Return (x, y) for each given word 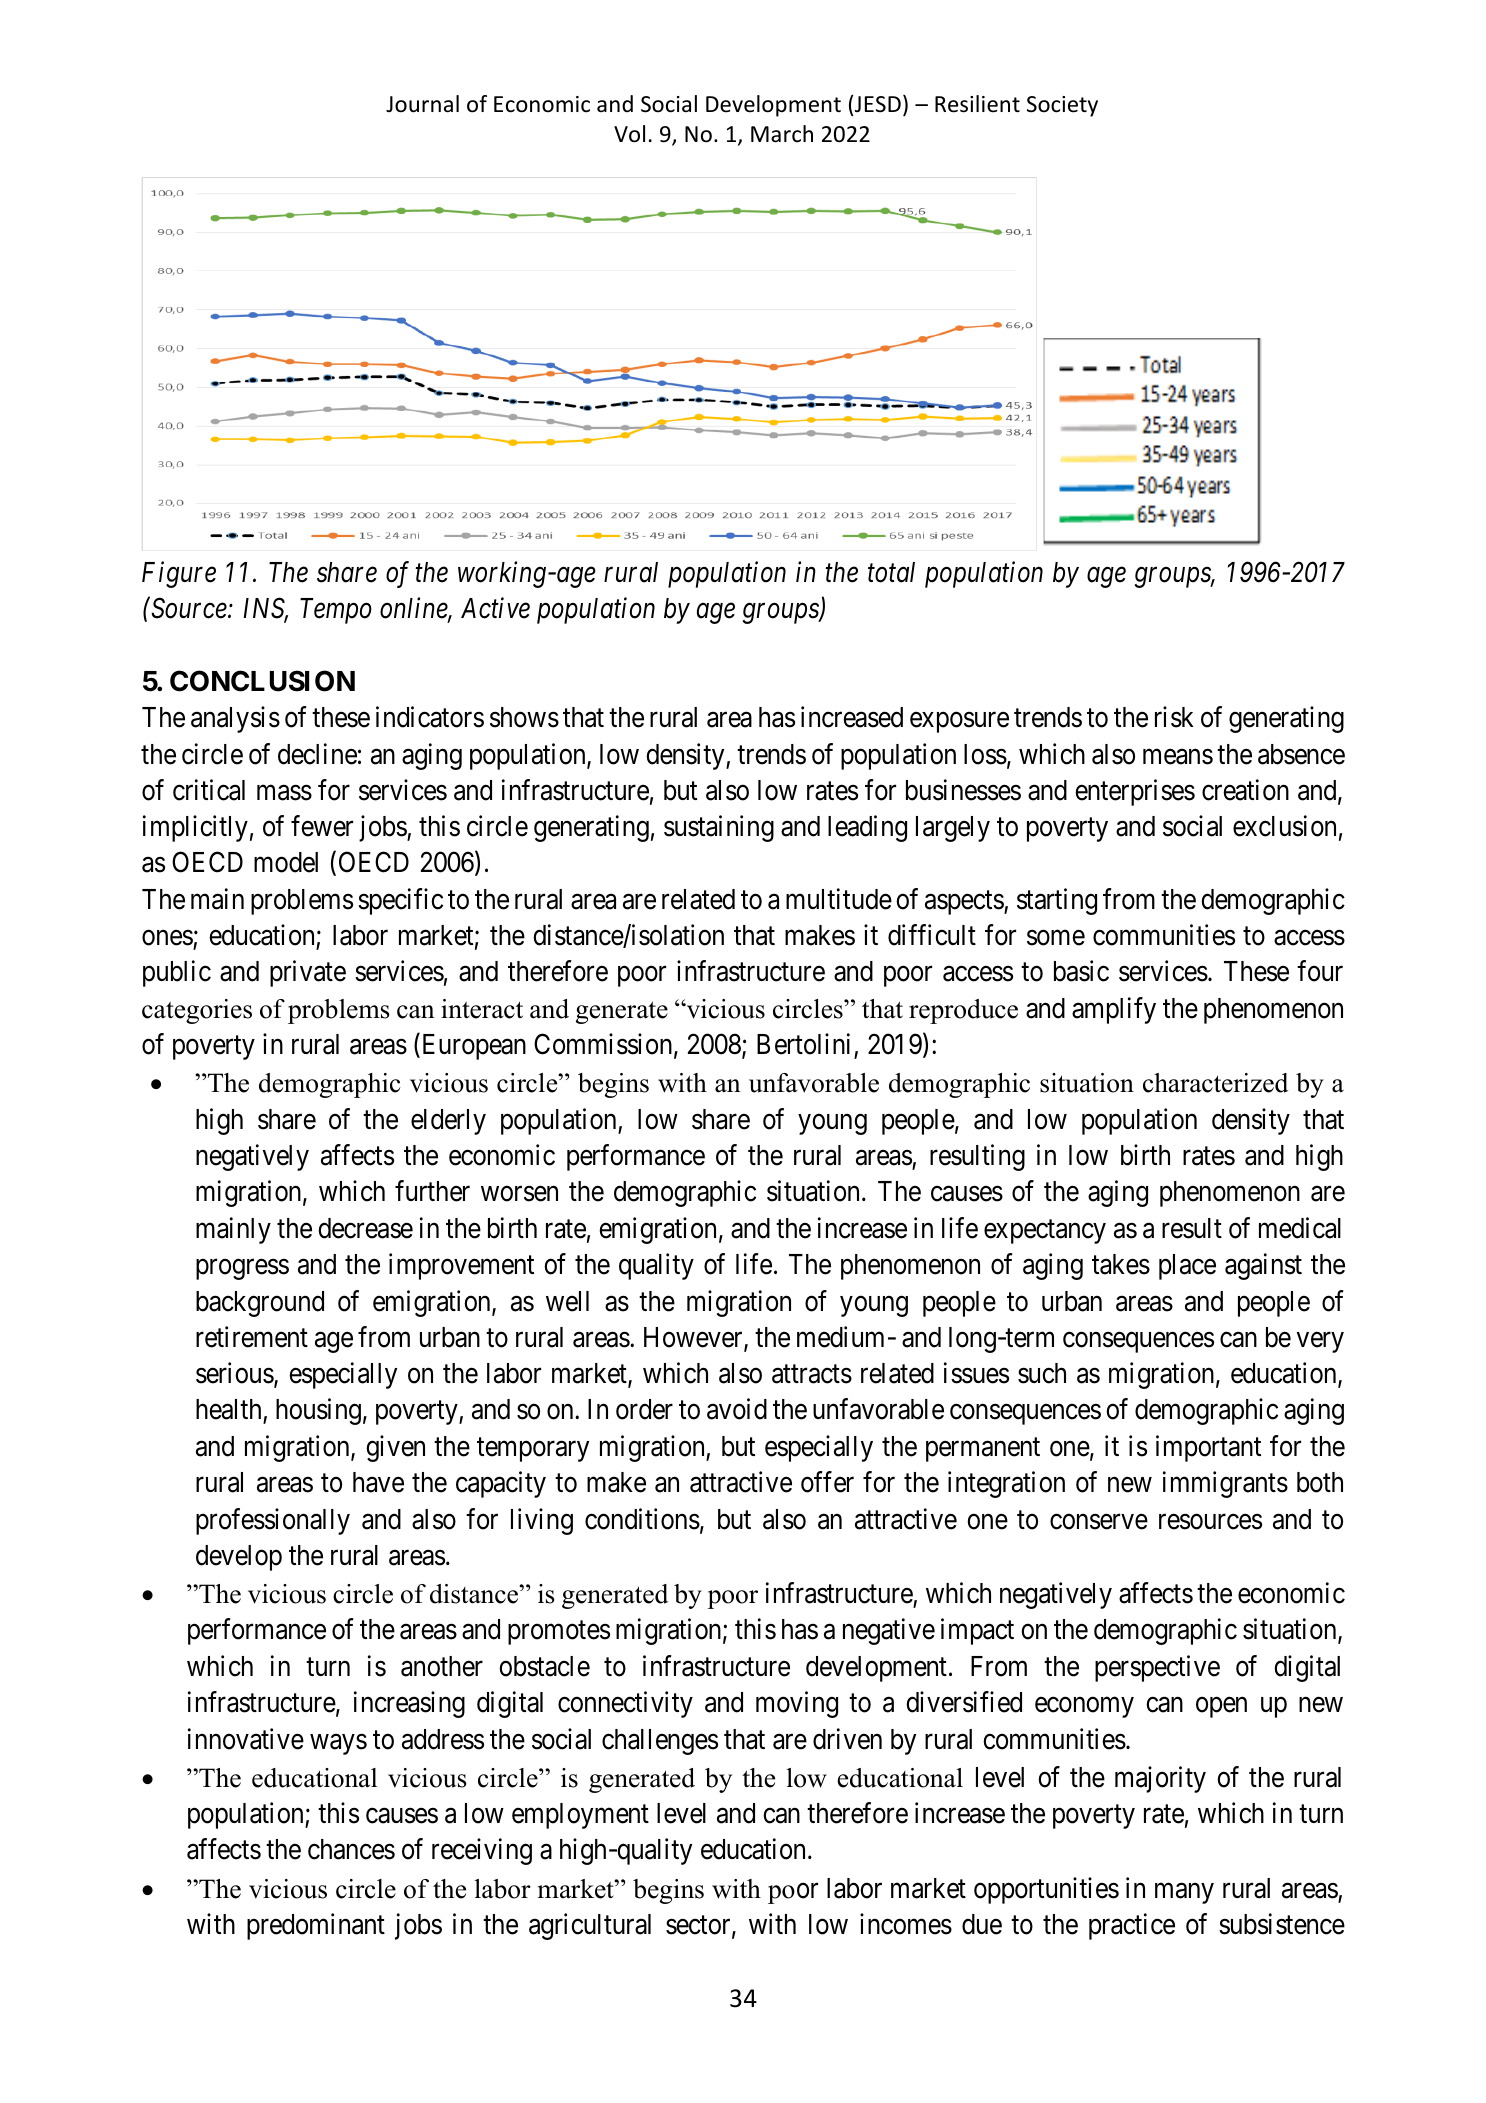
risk (1174, 717)
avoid (737, 1409)
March (782, 134)
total (891, 572)
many (1184, 1893)
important (1208, 1448)
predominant (316, 1926)
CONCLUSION (262, 681)
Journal (422, 104)
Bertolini (806, 1046)
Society (1062, 106)
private (308, 974)
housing (318, 1412)
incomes (906, 1924)
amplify (1114, 1010)
